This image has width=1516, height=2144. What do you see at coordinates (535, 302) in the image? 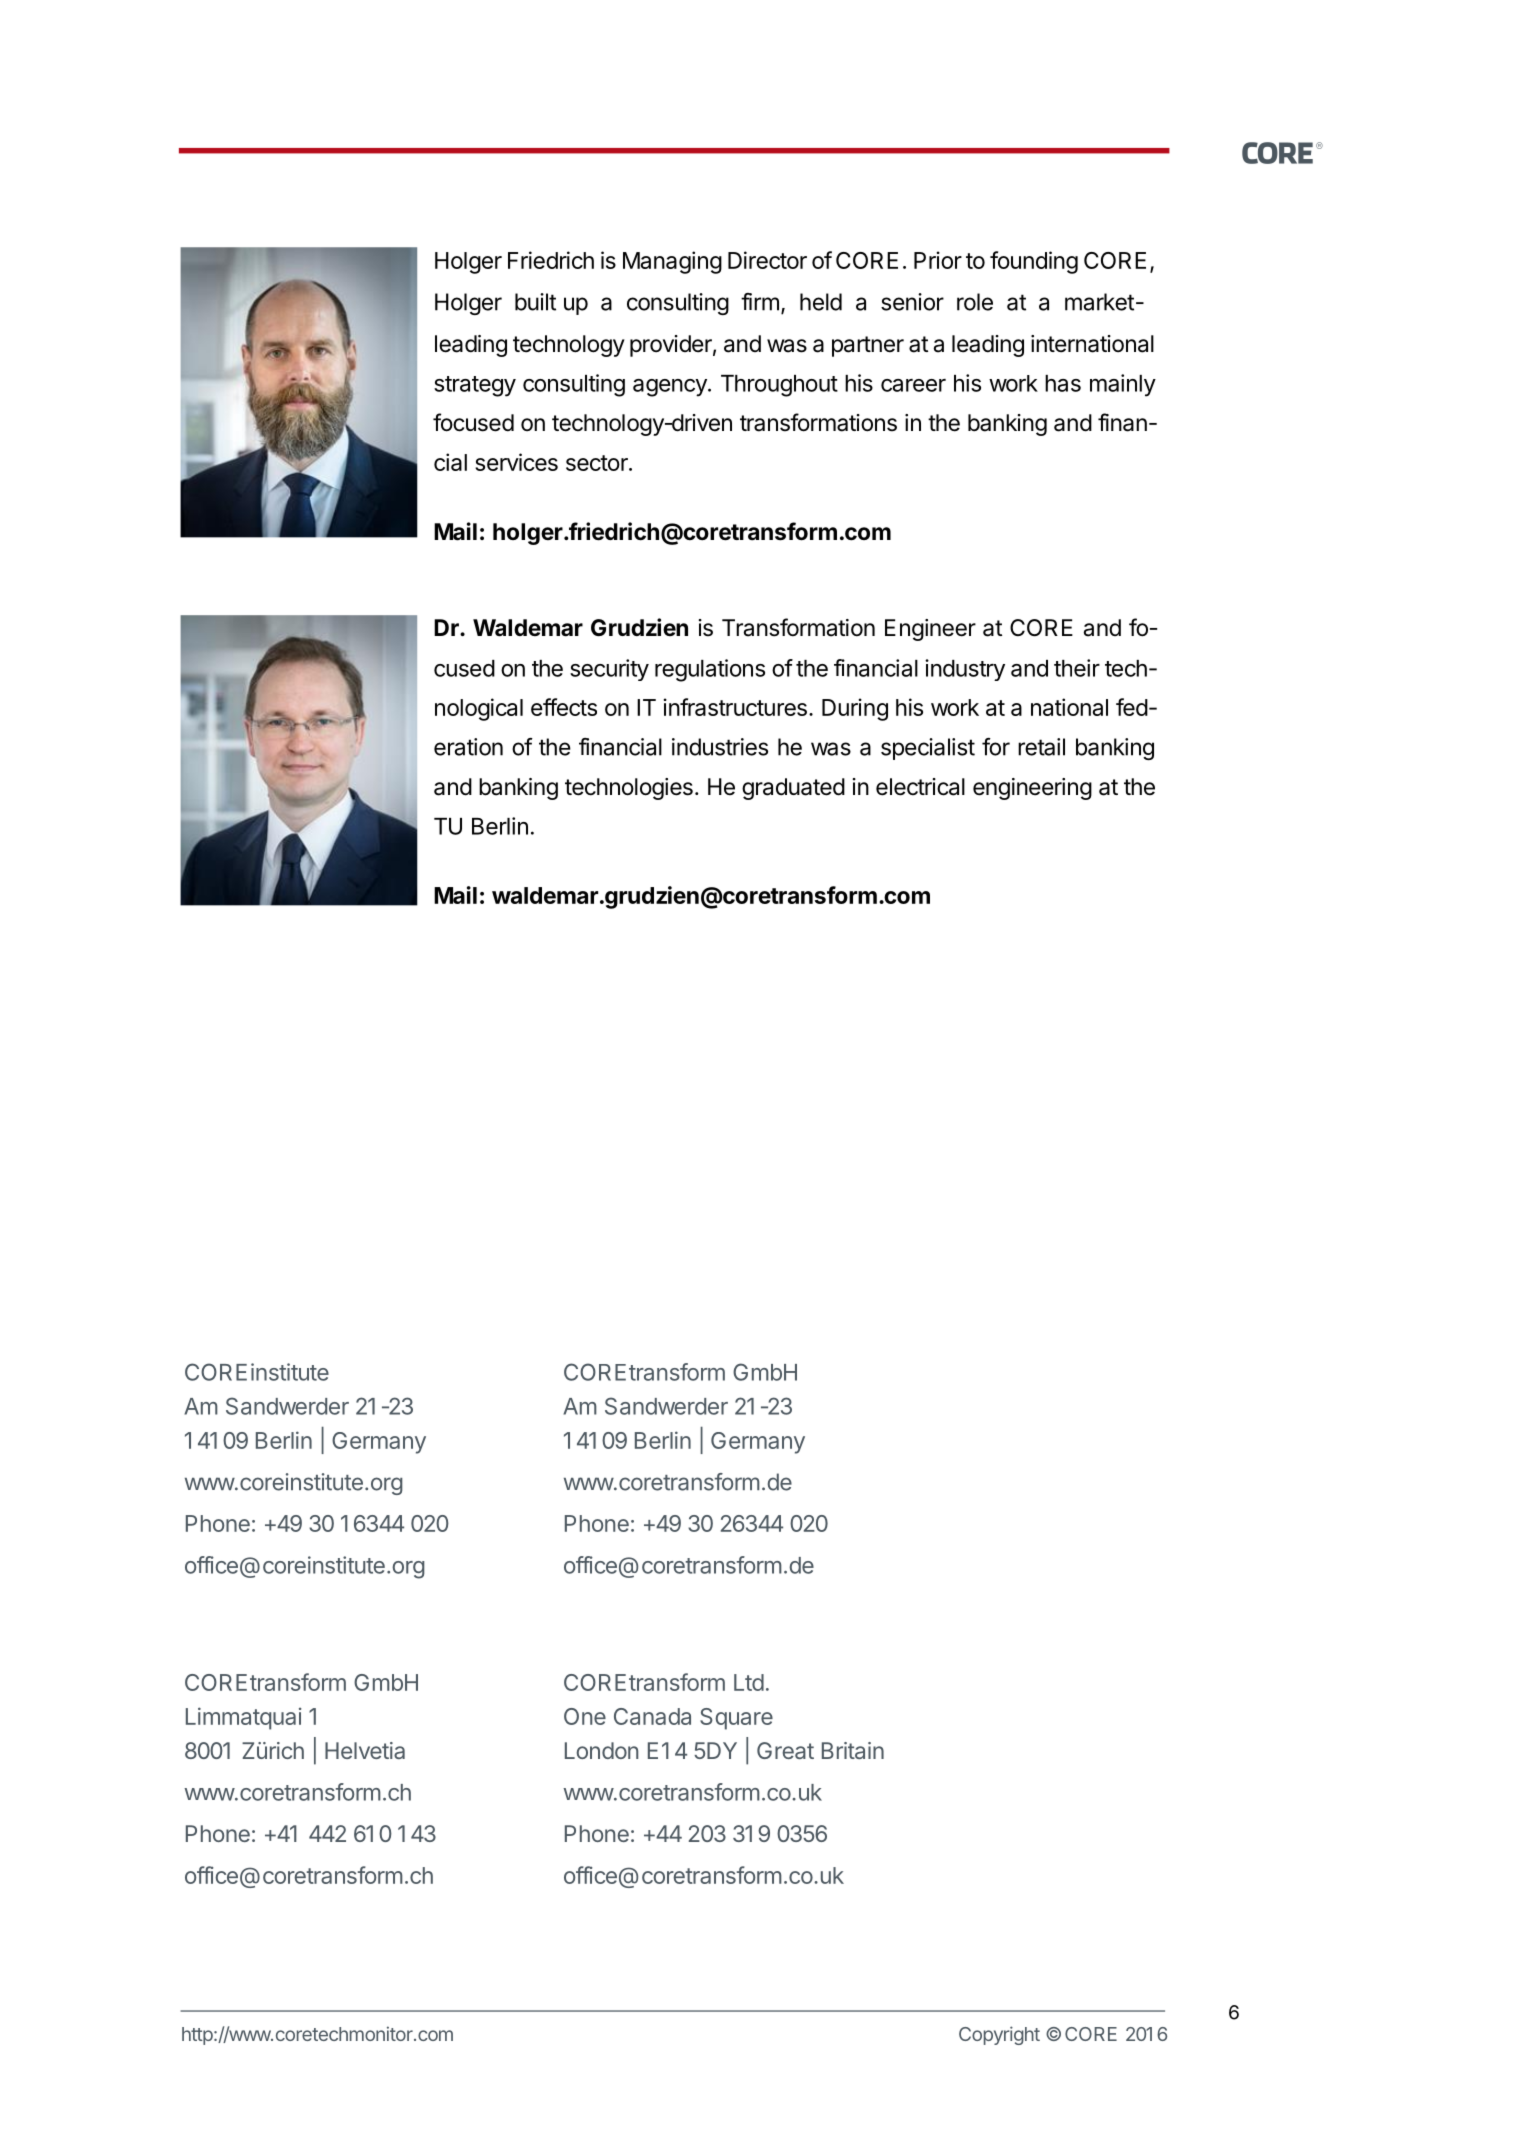
I see `built` at bounding box center [535, 302].
